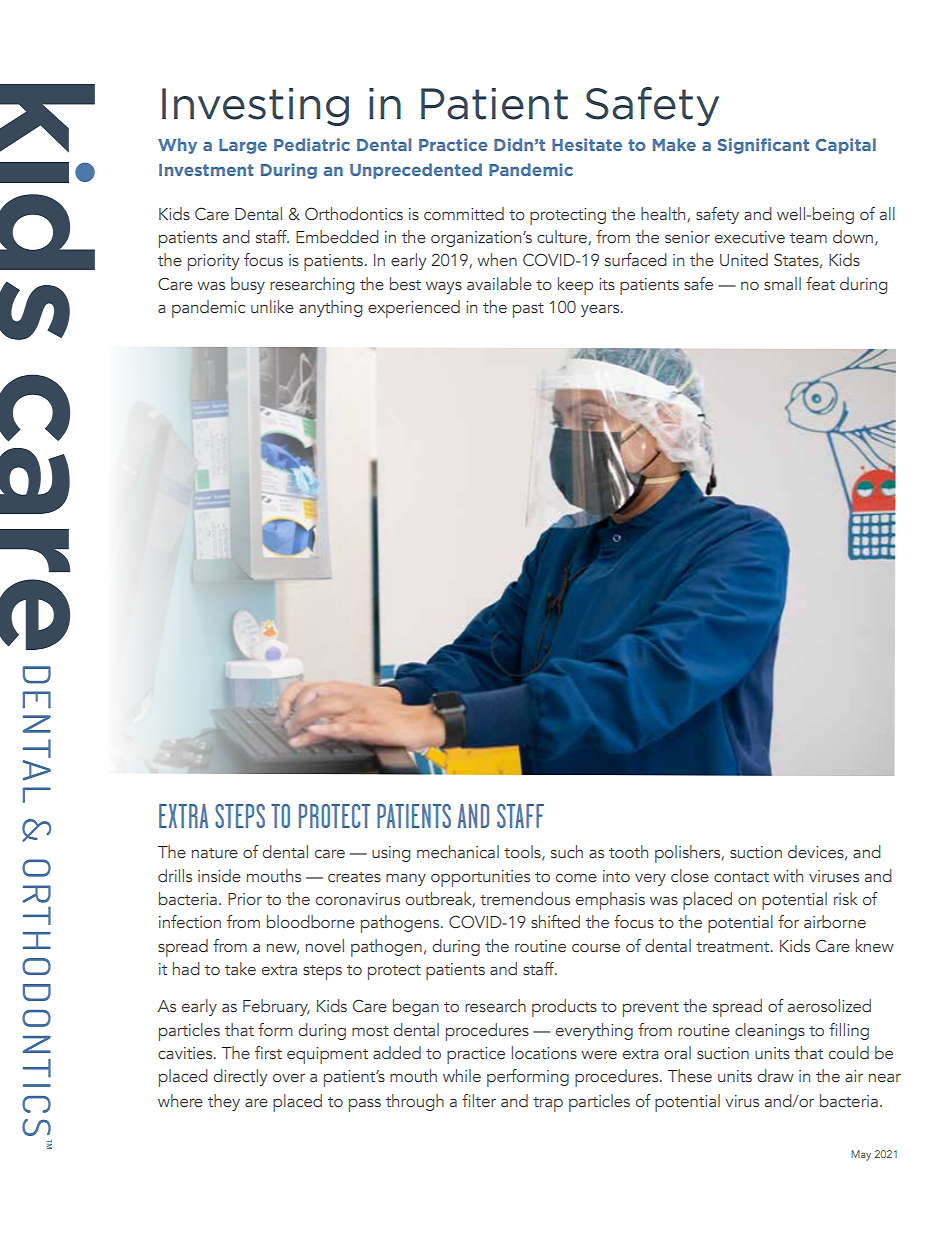  Describe the element at coordinates (587, 144) in the page. I see `Hesitate` at that location.
